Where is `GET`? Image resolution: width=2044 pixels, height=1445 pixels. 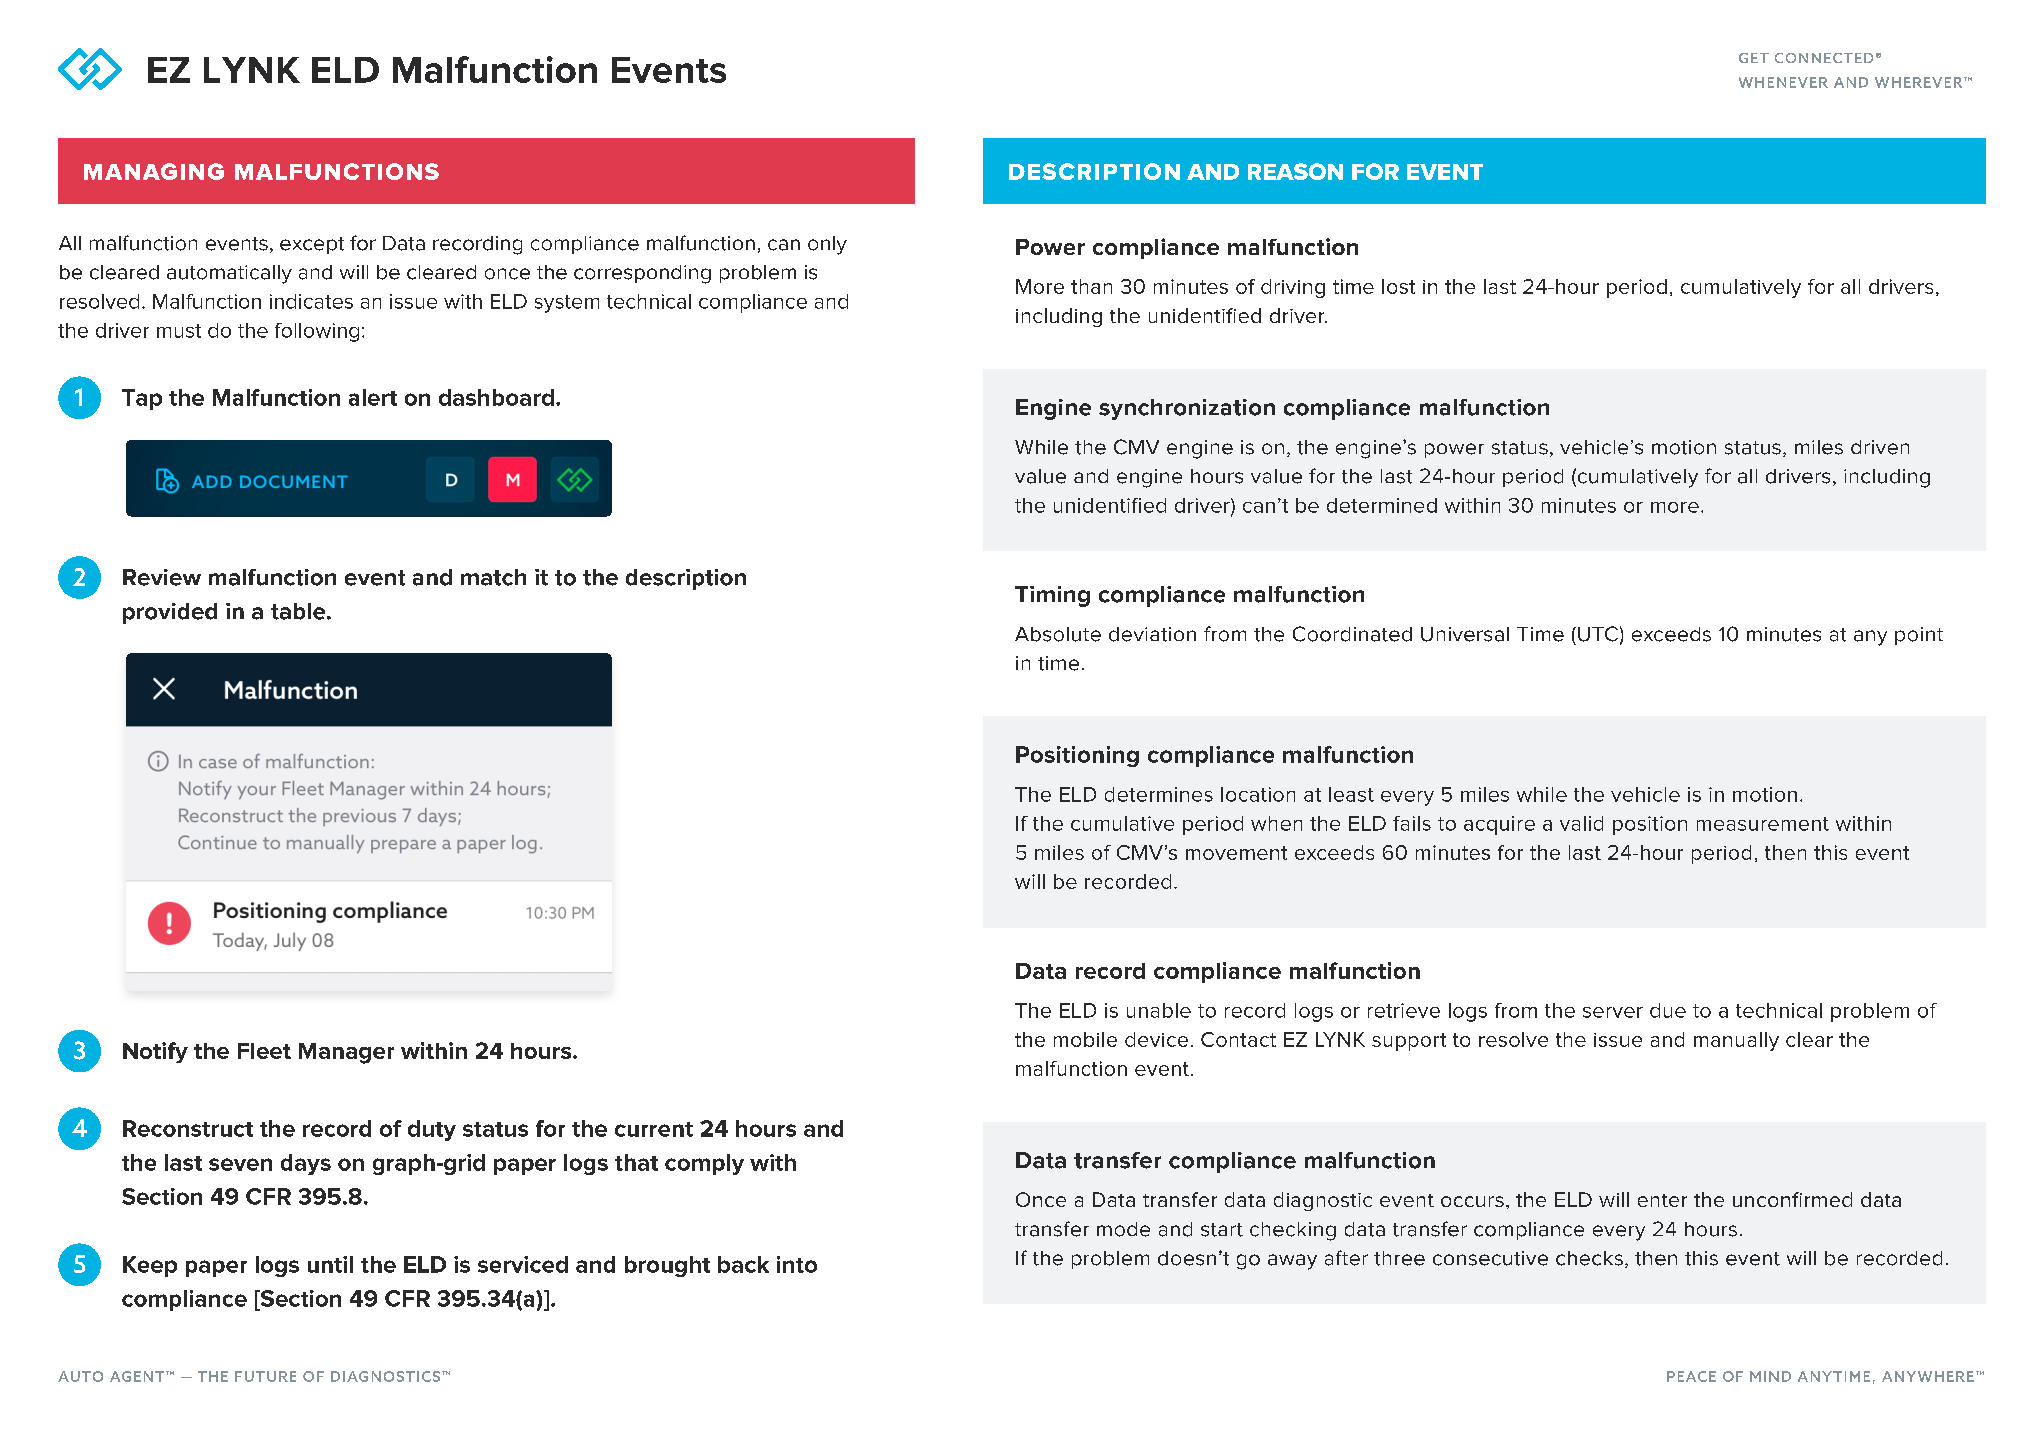
GET is located at coordinates (1754, 58).
